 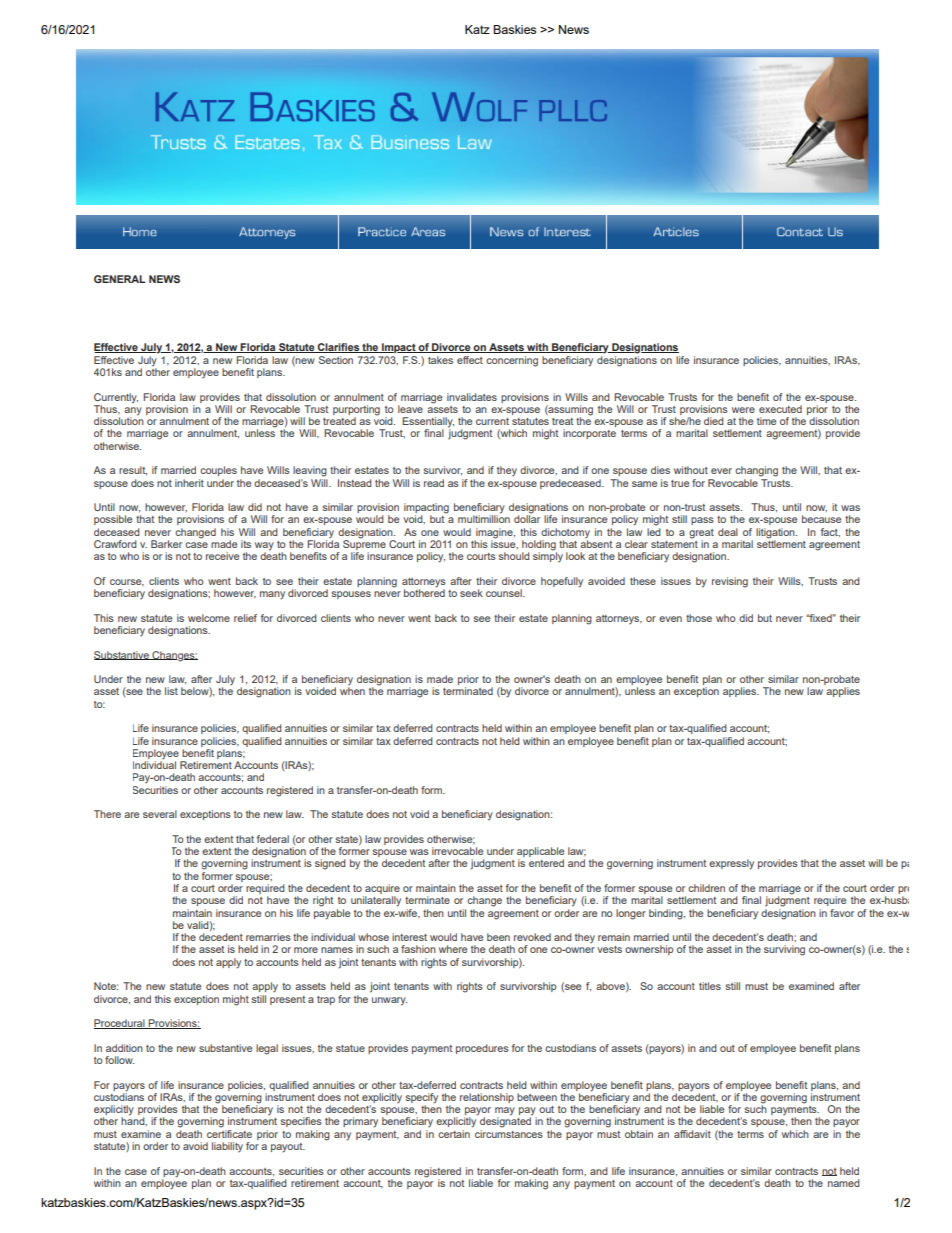 I want to click on takes, so click(x=440, y=360).
